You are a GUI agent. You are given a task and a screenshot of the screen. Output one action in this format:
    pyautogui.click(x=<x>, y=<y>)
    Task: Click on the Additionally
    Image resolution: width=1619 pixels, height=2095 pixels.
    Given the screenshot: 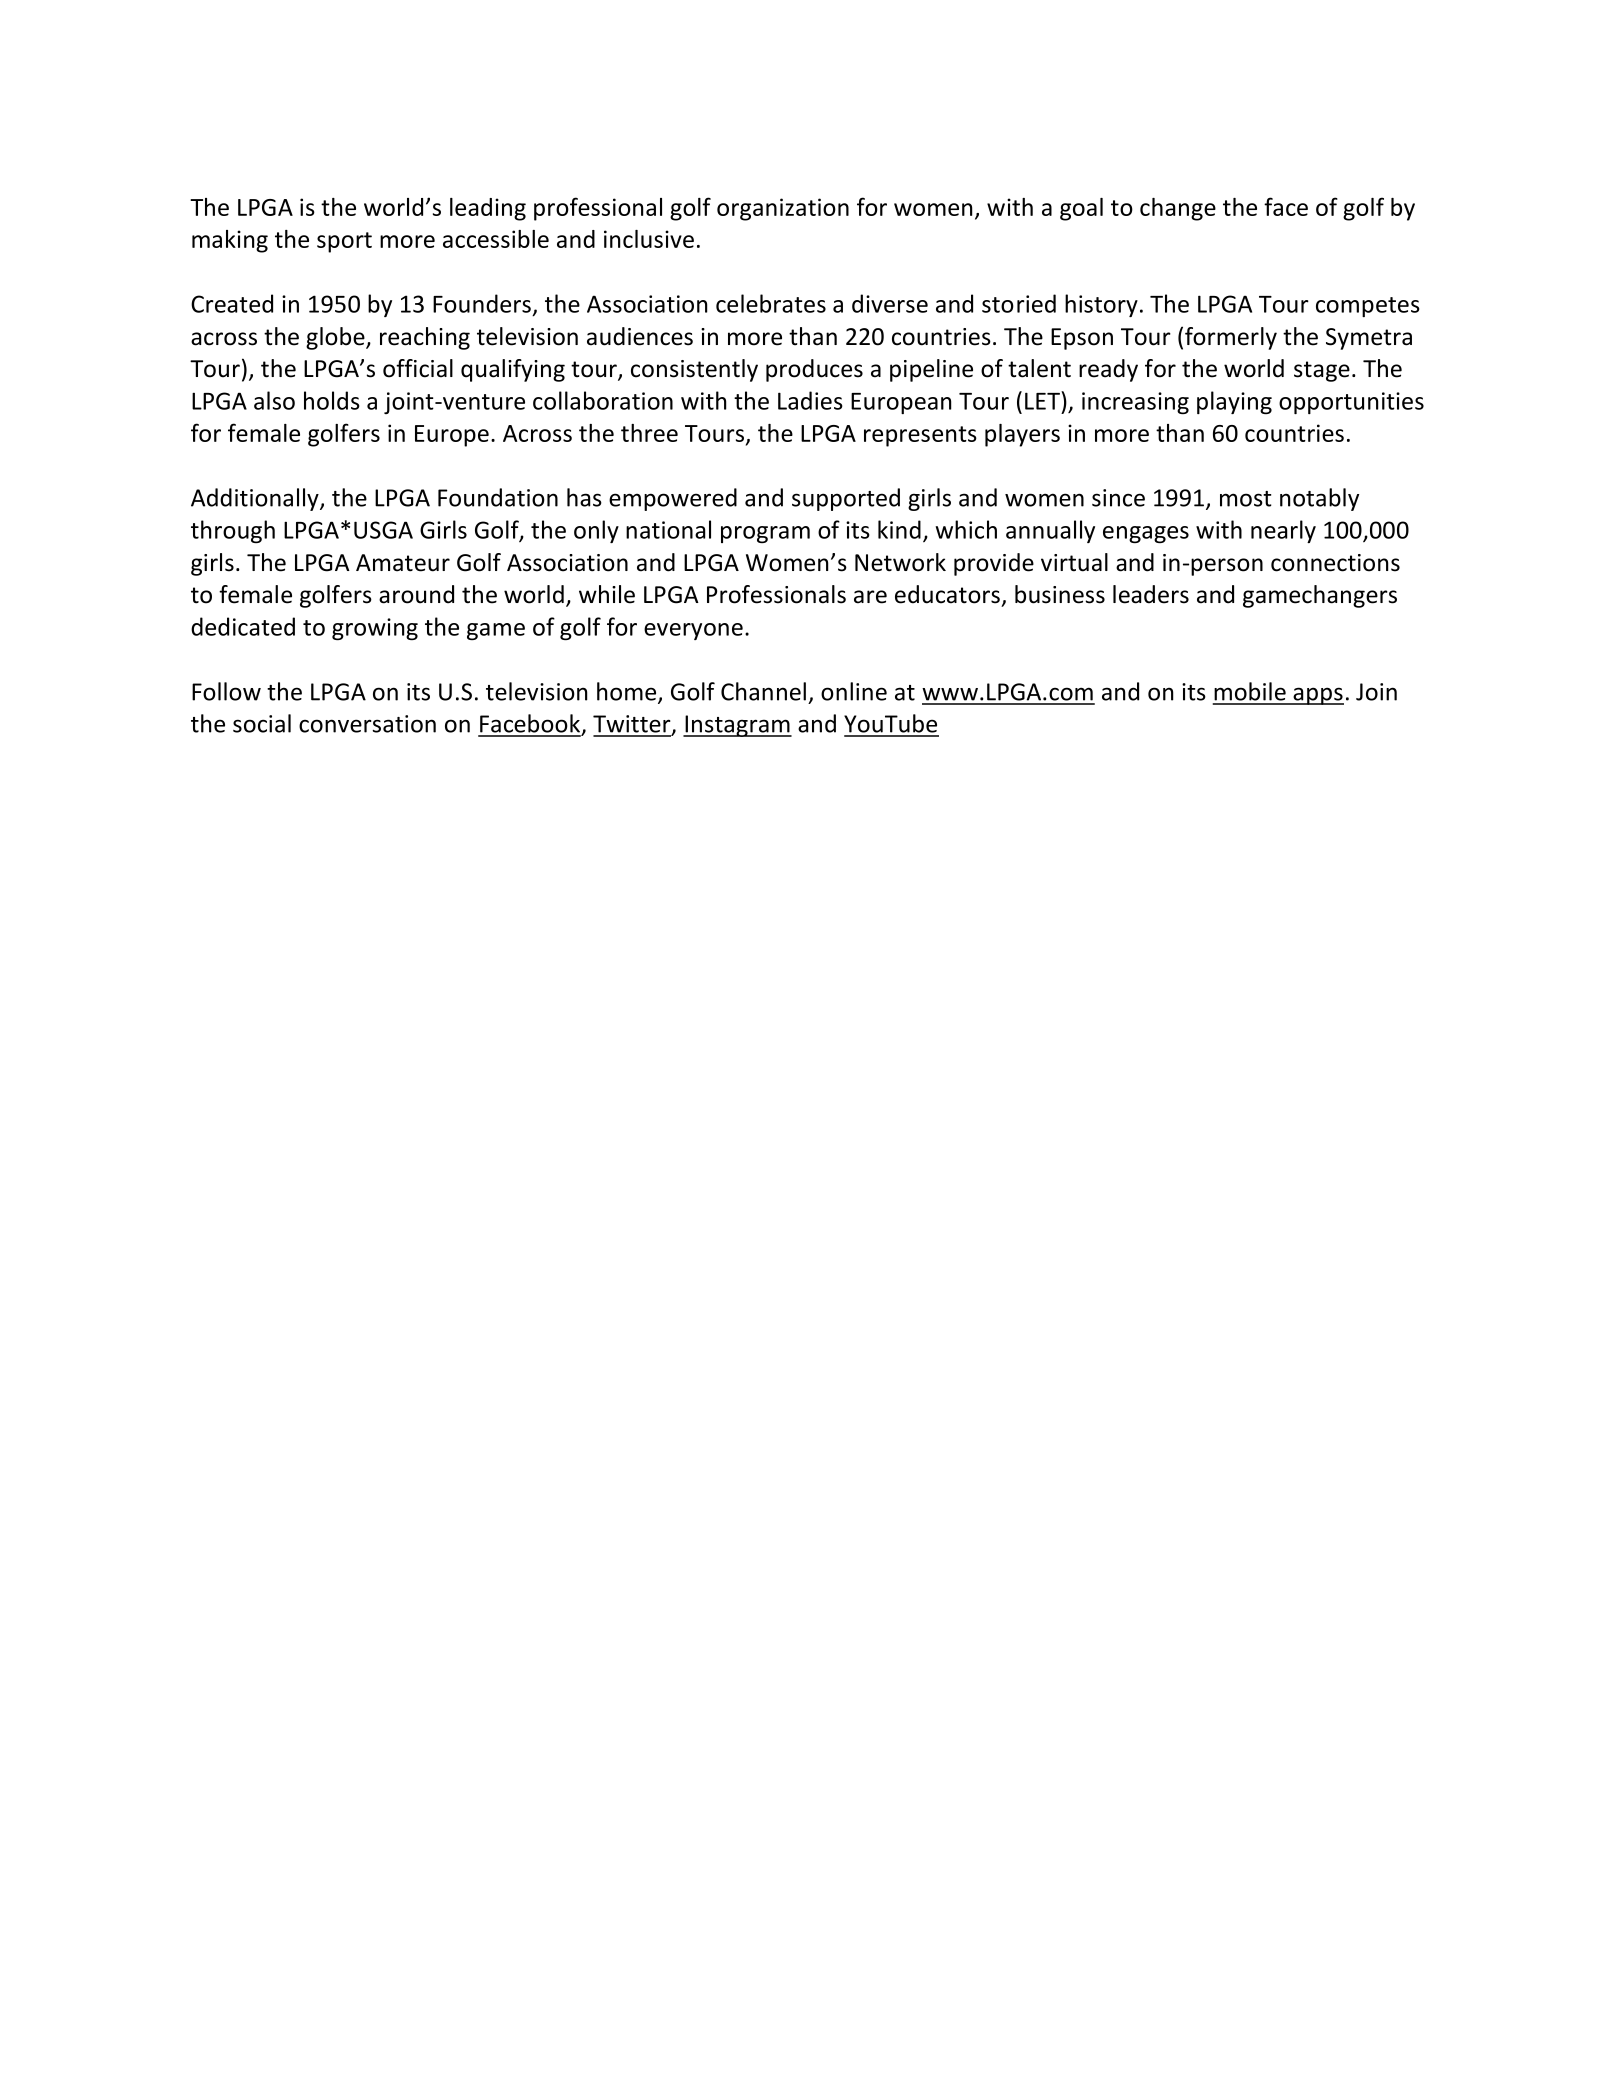 What is the action you would take?
    pyautogui.click(x=256, y=499)
